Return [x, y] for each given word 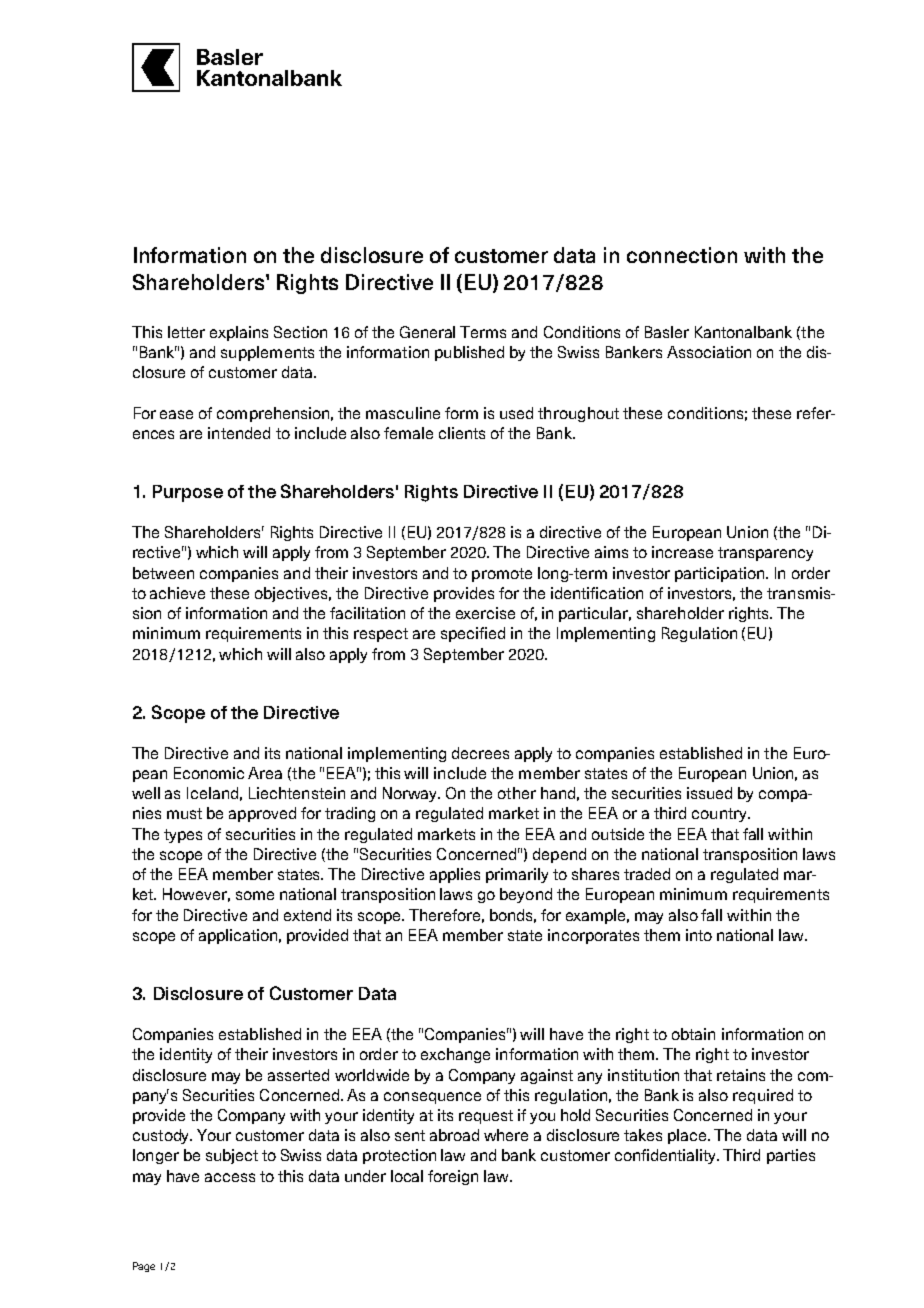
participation [721, 574]
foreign [453, 1177]
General [427, 332]
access [230, 1177]
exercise [485, 613]
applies [455, 875]
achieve [177, 593]
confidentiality [667, 1156]
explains [239, 333]
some [255, 895]
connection [682, 255]
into [699, 935]
